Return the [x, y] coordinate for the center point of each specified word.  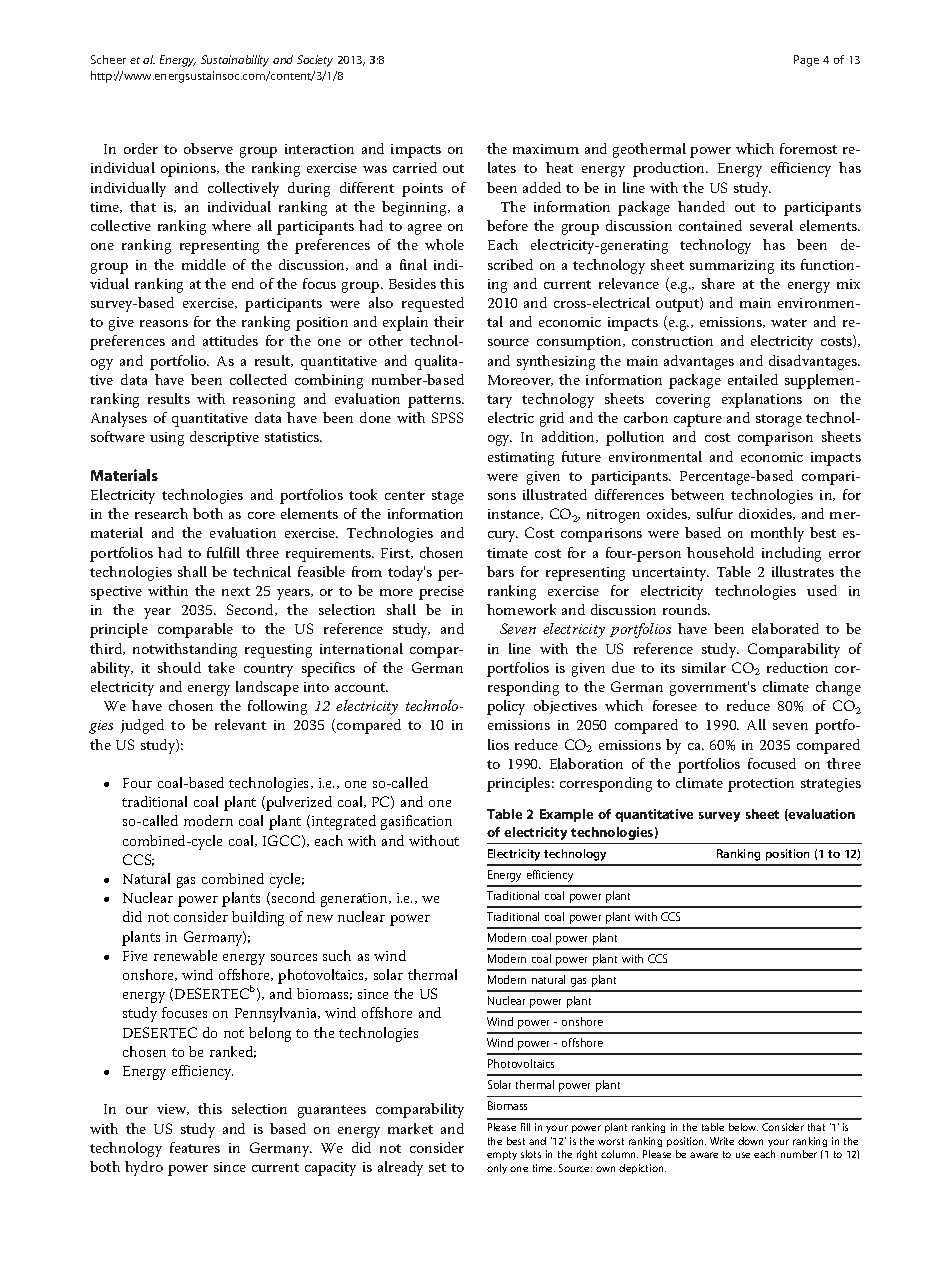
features [195, 1147]
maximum [546, 149]
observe [208, 148]
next [236, 591]
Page [806, 61]
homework [521, 609]
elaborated [785, 628]
